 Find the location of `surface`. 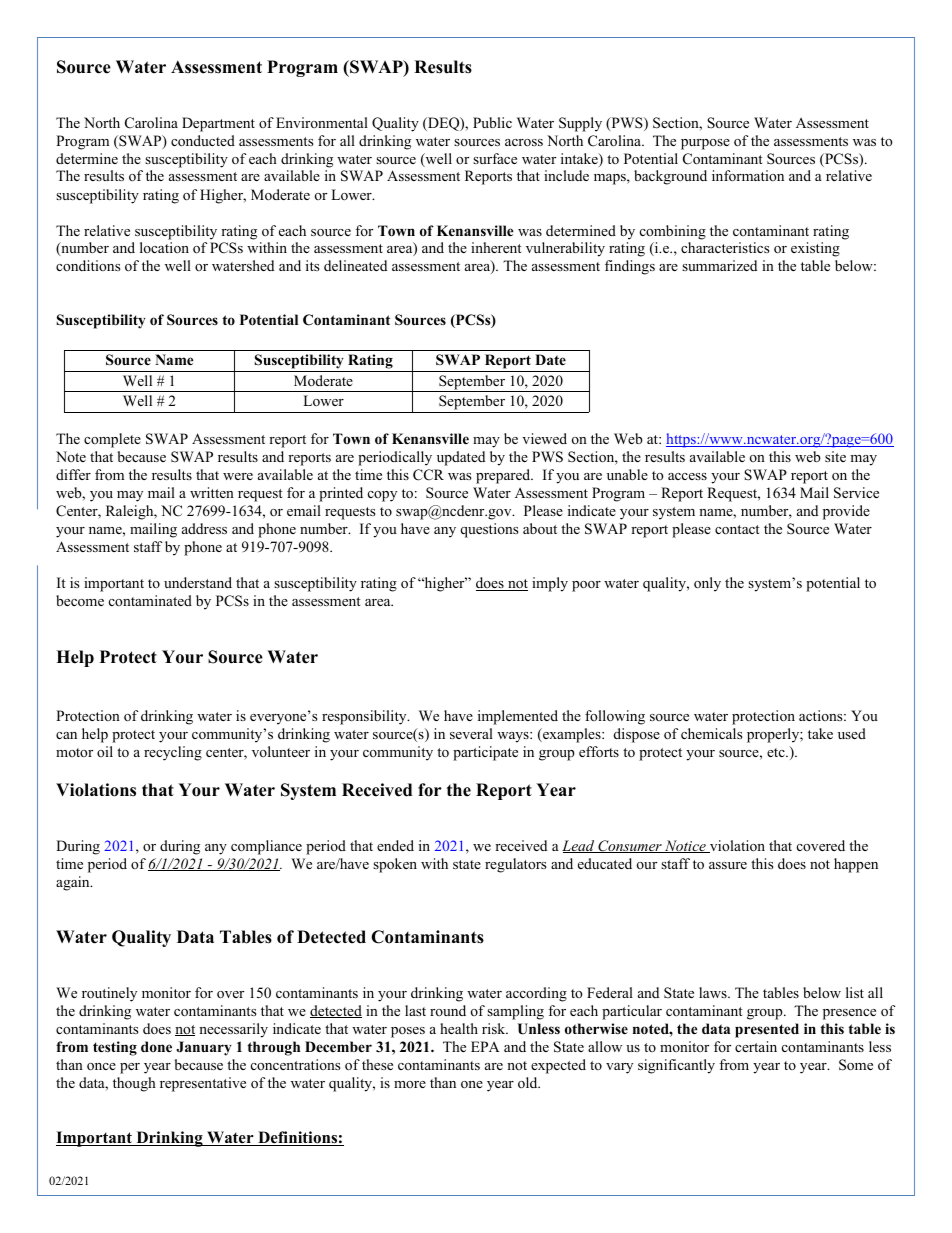

surface is located at coordinates (495, 158).
